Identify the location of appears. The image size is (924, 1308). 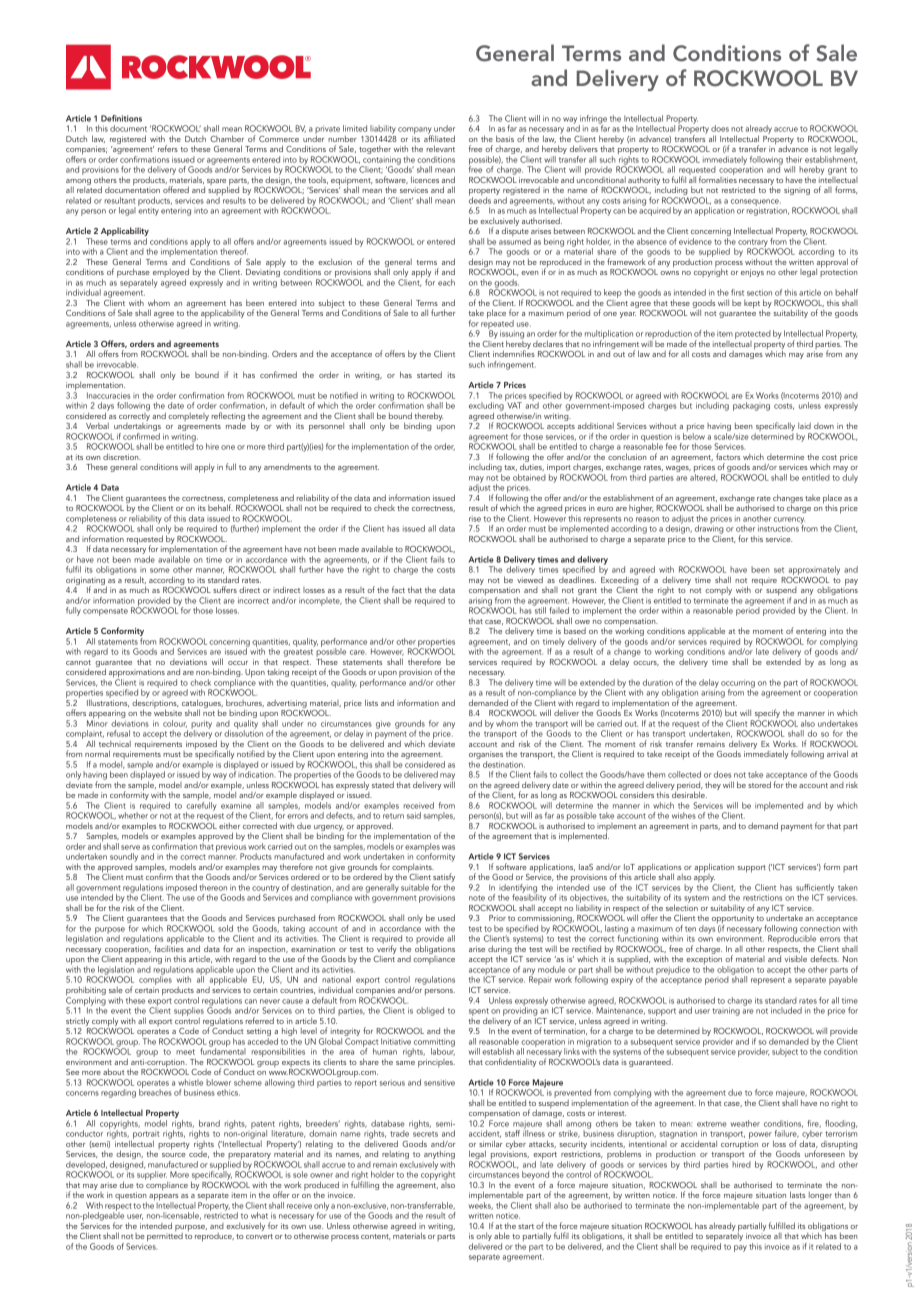
(163, 1198).
